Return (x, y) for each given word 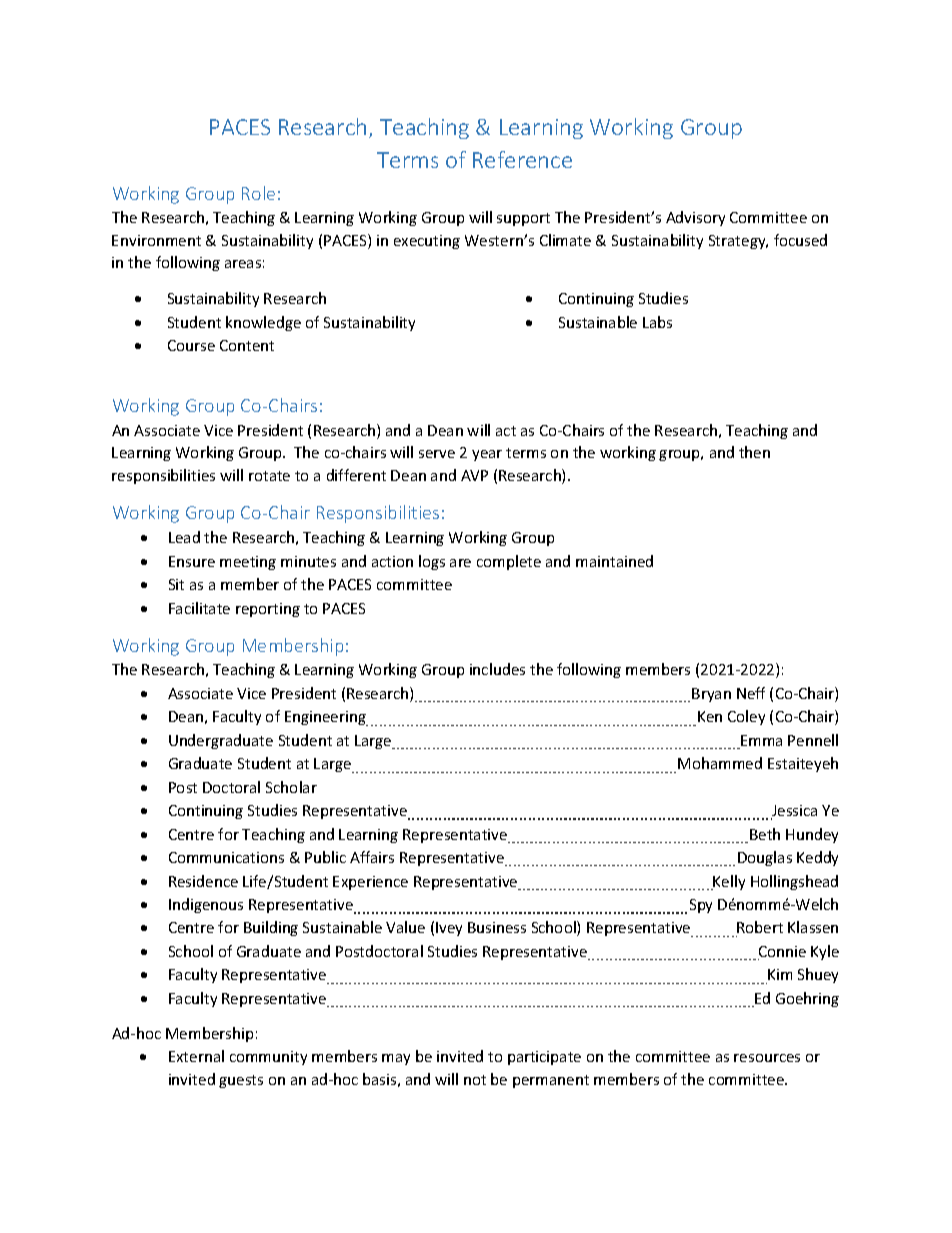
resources (767, 1058)
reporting (268, 610)
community (268, 1058)
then (754, 452)
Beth (765, 834)
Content (247, 345)
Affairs (372, 857)
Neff (751, 693)
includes (497, 669)
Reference (522, 159)
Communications (226, 857)
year (487, 455)
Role (258, 193)
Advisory (695, 218)
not (475, 1080)
